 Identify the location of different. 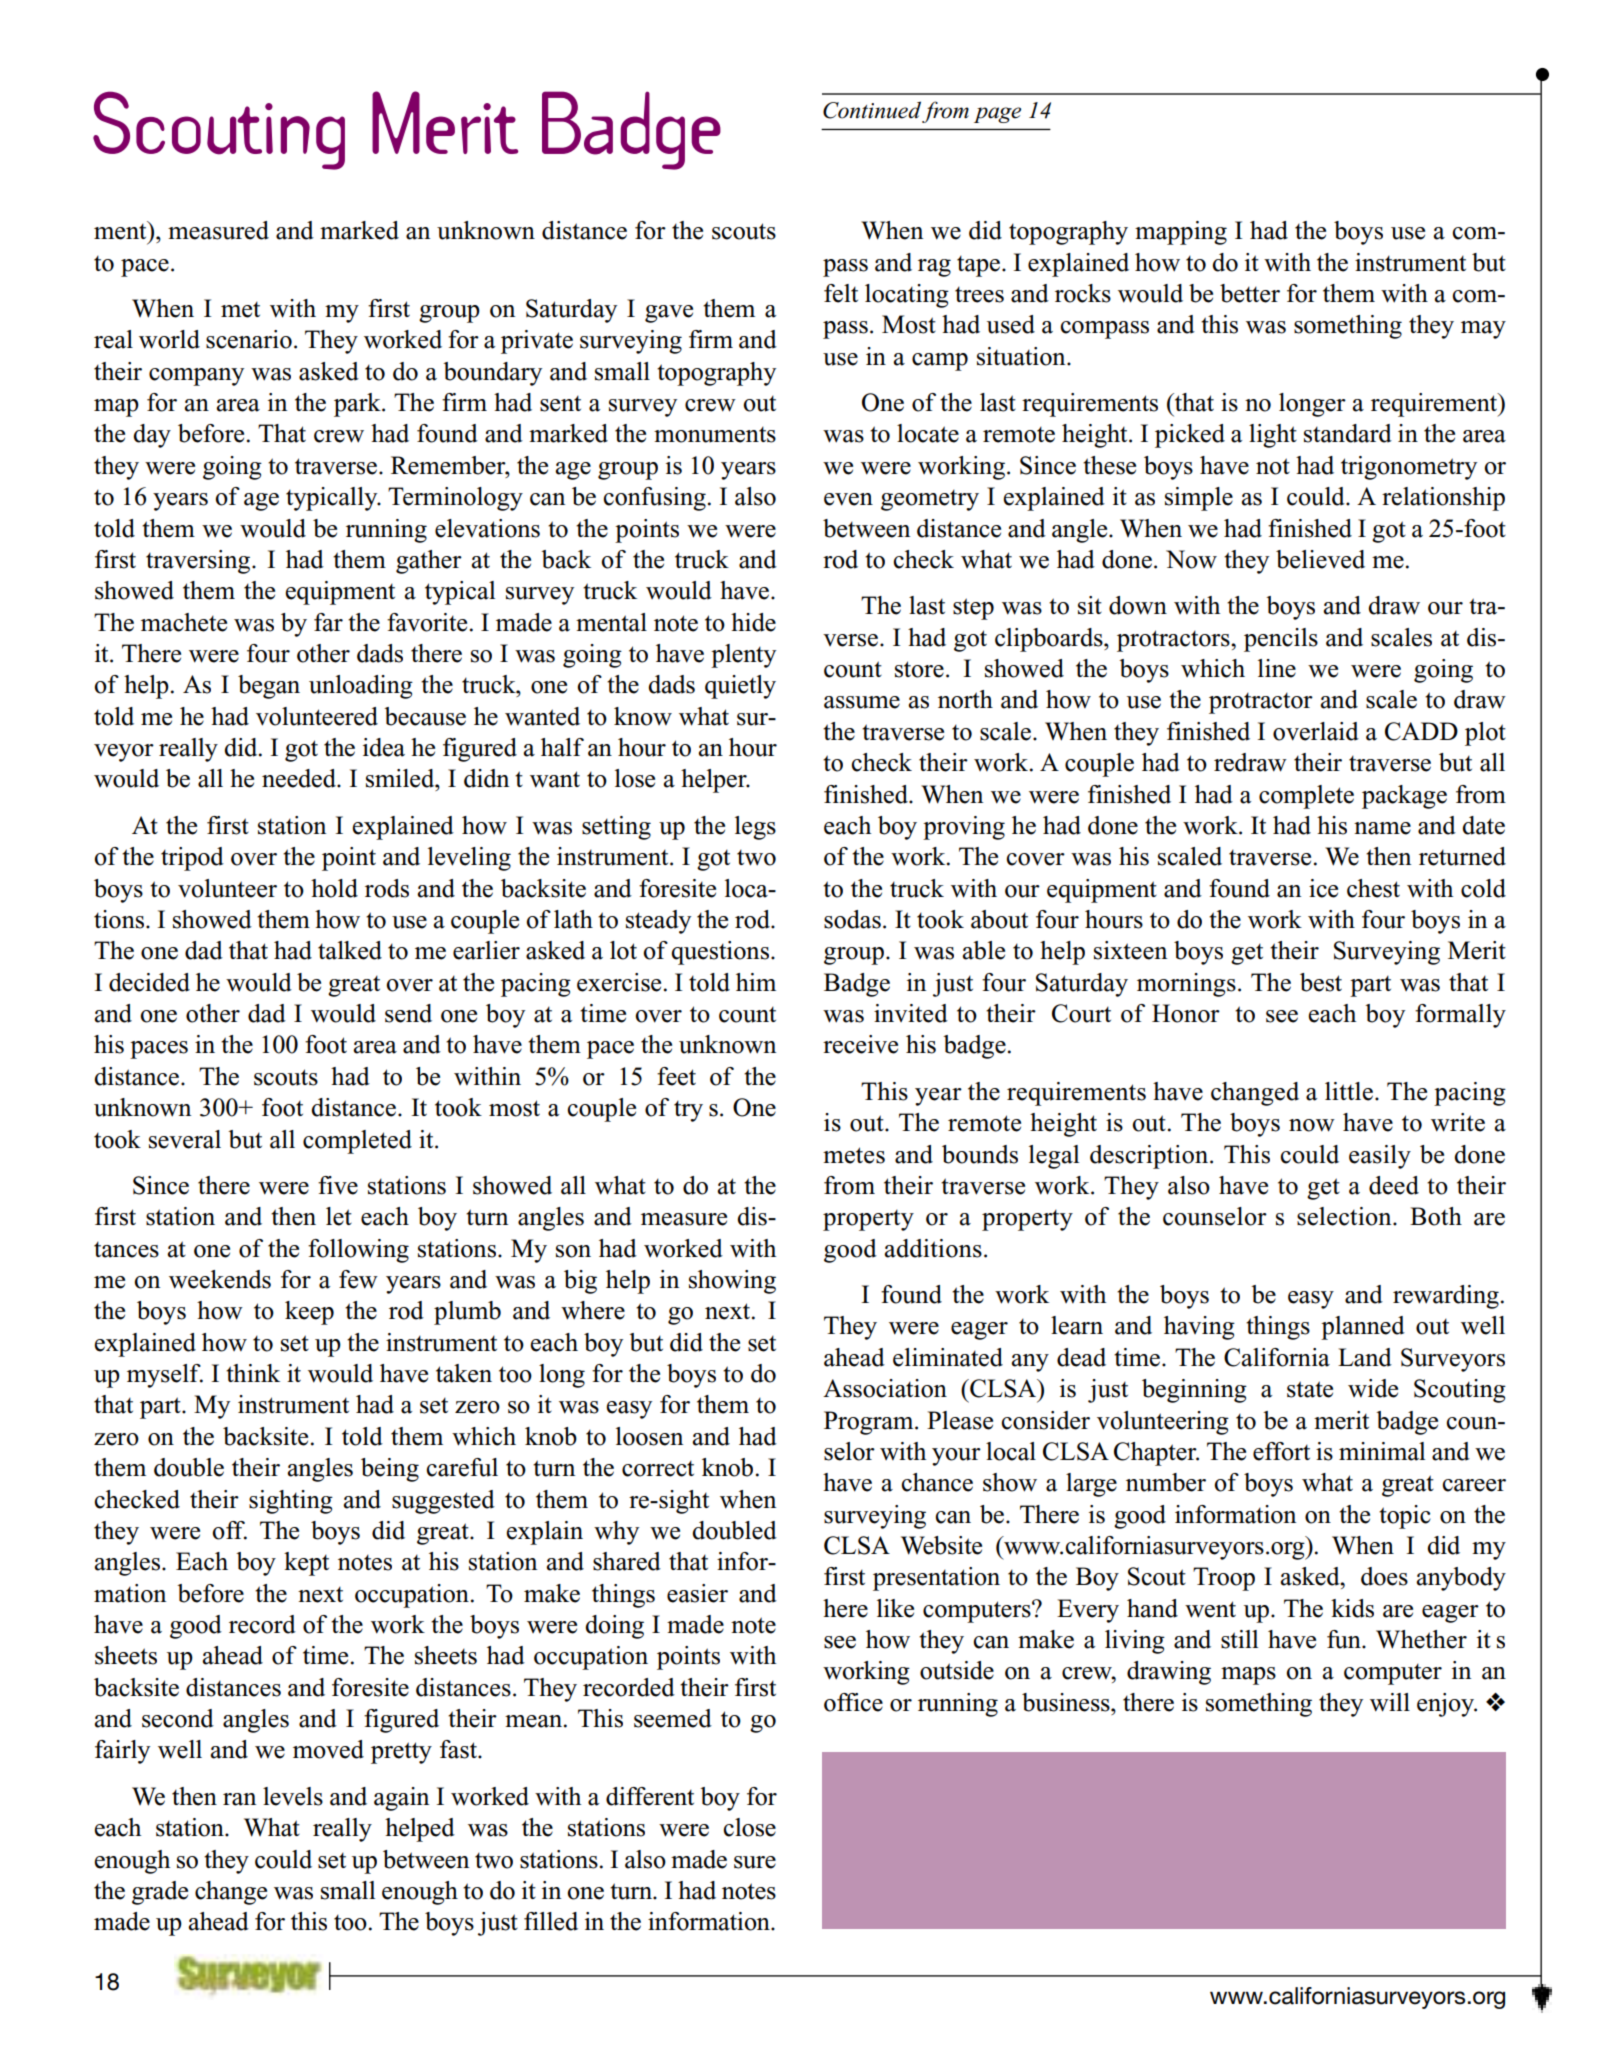
(650, 1796).
